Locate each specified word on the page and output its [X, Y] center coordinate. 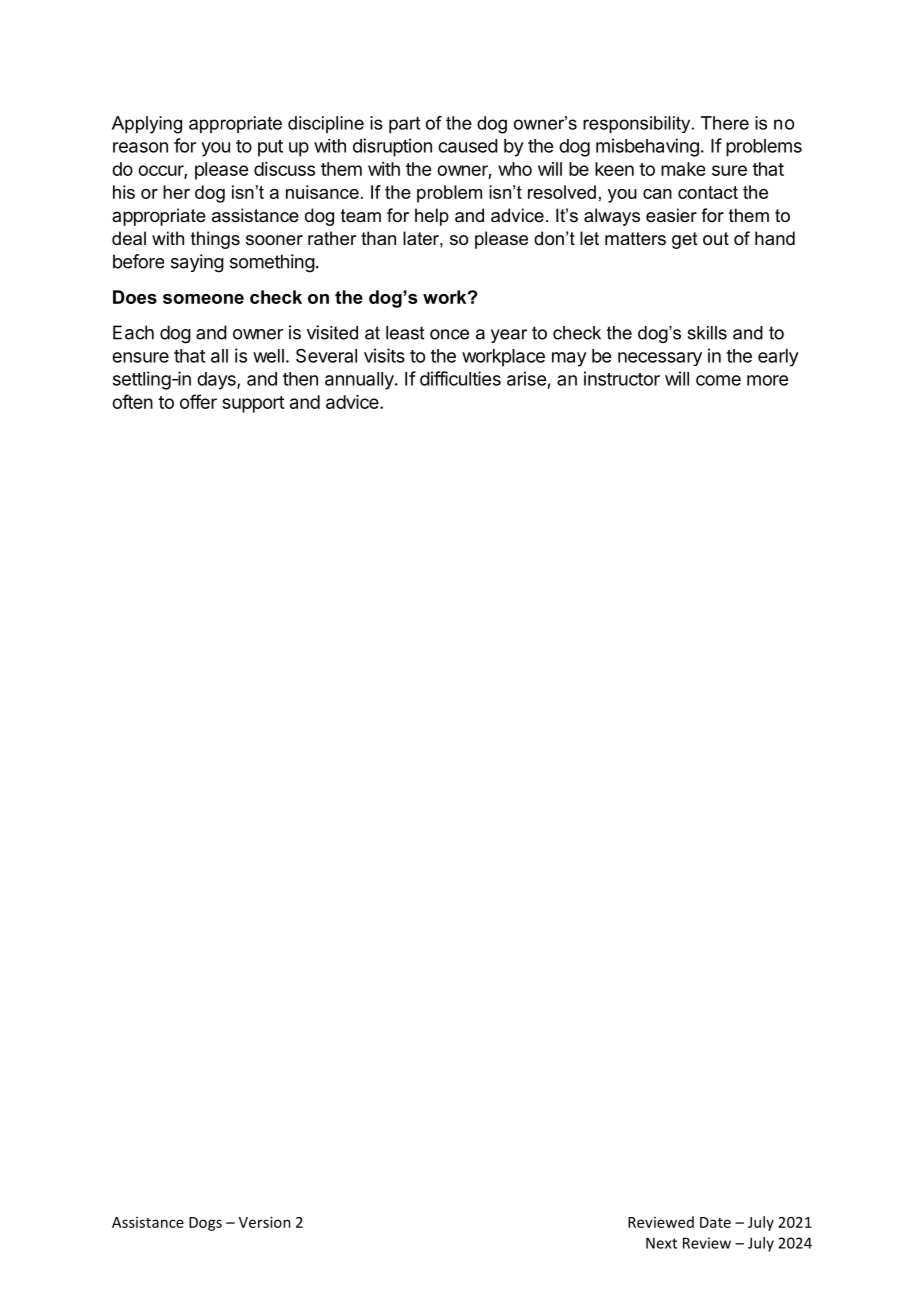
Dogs [205, 1224]
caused [468, 146]
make [683, 169]
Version [265, 1222]
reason [140, 147]
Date [715, 1222]
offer [198, 401]
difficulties [460, 378]
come [718, 380]
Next [661, 1243]
